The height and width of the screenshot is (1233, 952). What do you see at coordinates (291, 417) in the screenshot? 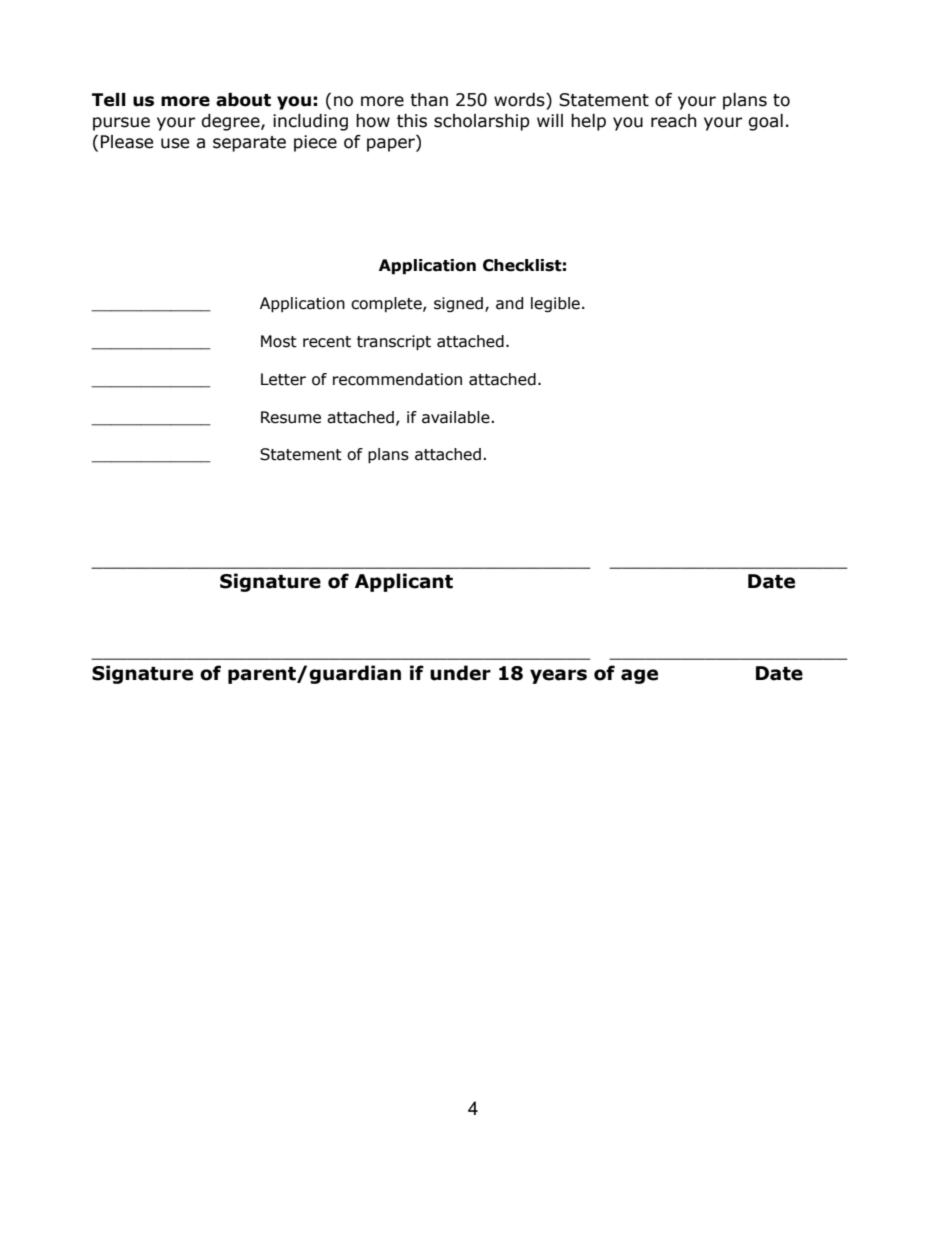
I see `Resume` at bounding box center [291, 417].
